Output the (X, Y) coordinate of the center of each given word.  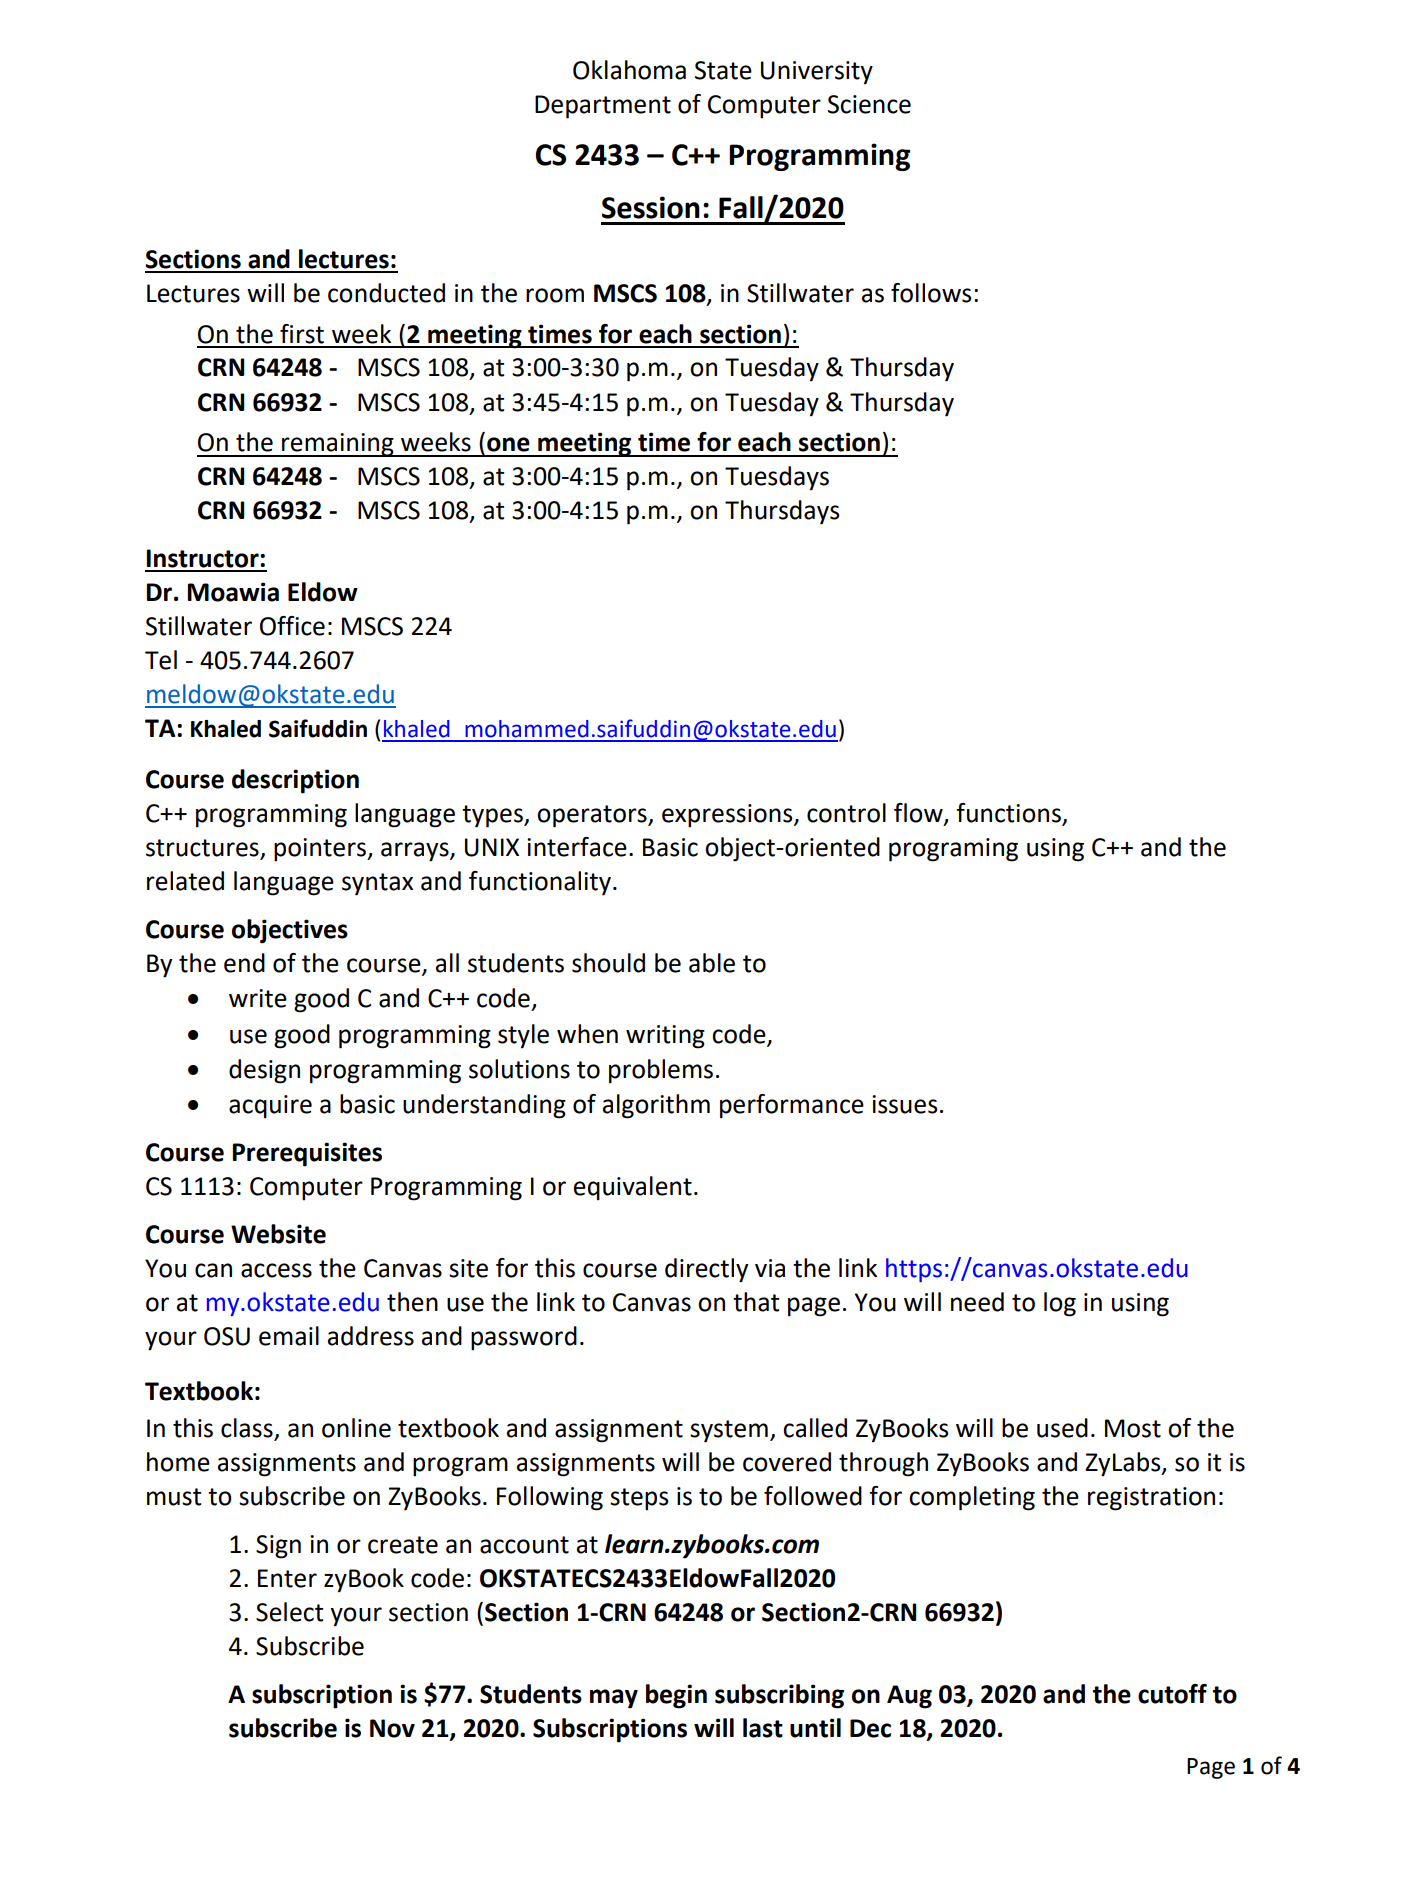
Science (869, 104)
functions (1008, 813)
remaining (338, 445)
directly (706, 1270)
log (1060, 1304)
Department (603, 107)
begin (676, 1696)
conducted (386, 293)
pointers (321, 850)
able (712, 963)
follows (931, 293)
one (508, 444)
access (276, 1270)
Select (289, 1612)
